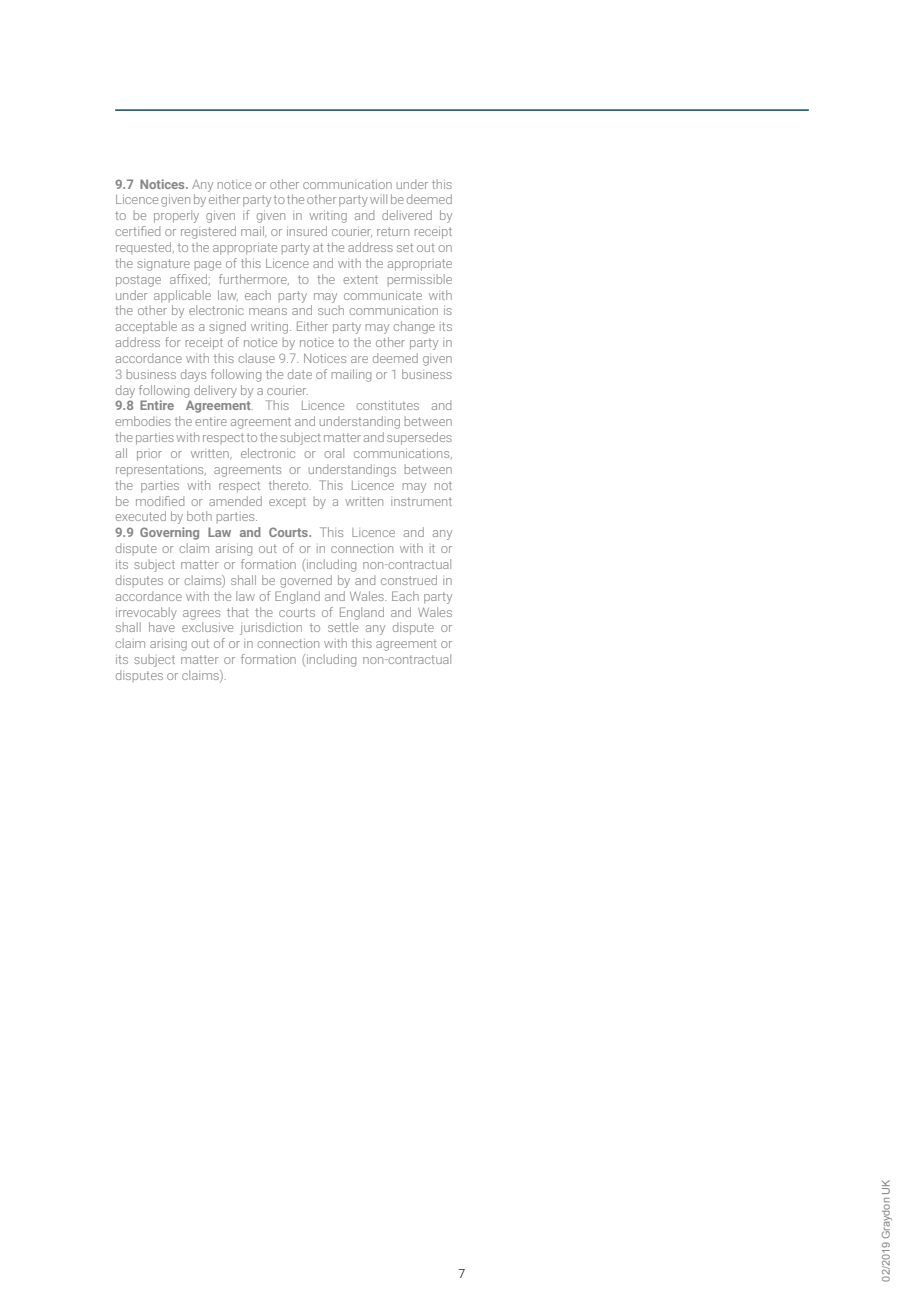 The width and height of the document is (924, 1308). Describe the element at coordinates (307, 231) in the document. I see `insured` at that location.
